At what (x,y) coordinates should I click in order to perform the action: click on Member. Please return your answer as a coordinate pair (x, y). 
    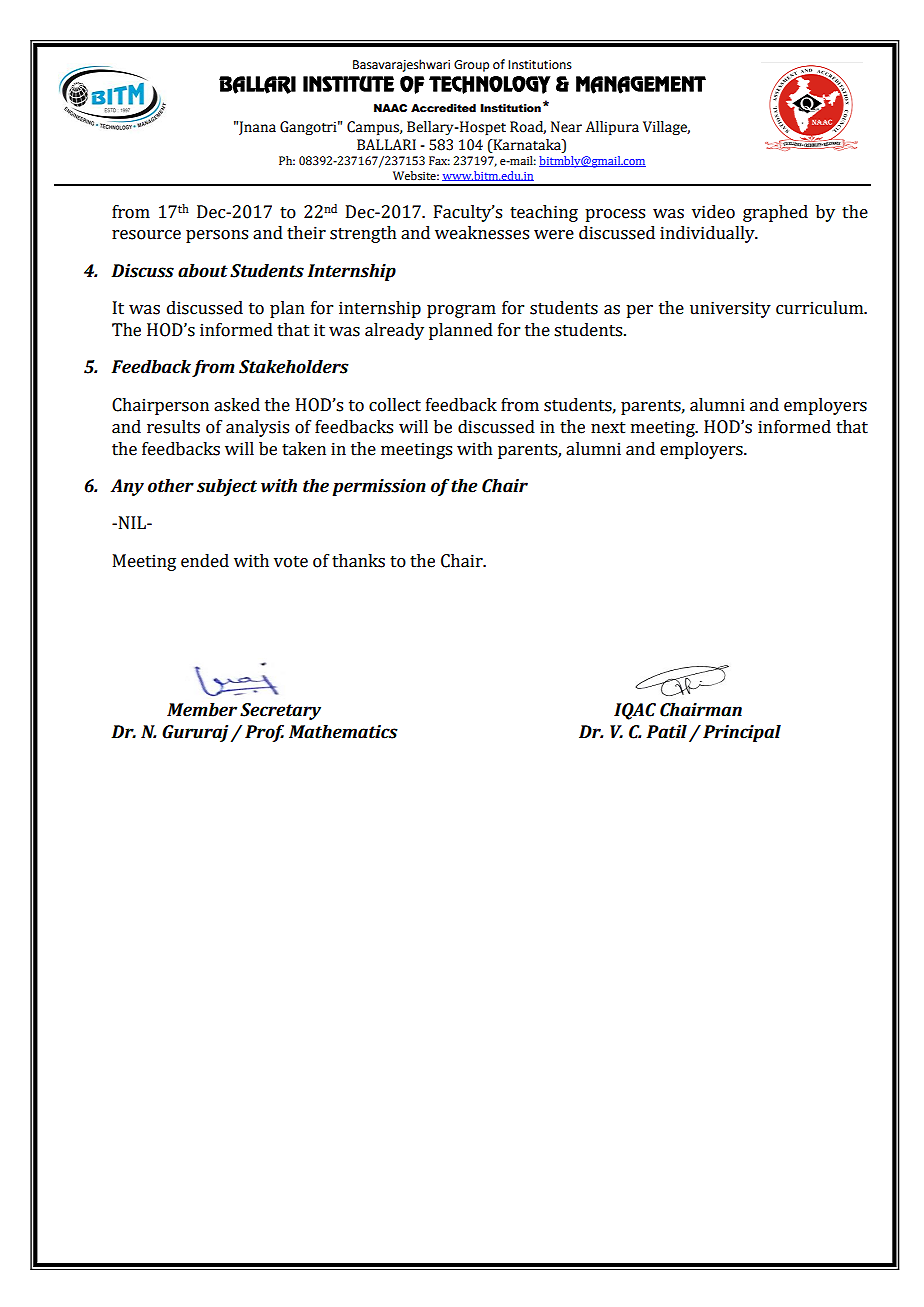
    Looking at the image, I should click on (202, 710).
